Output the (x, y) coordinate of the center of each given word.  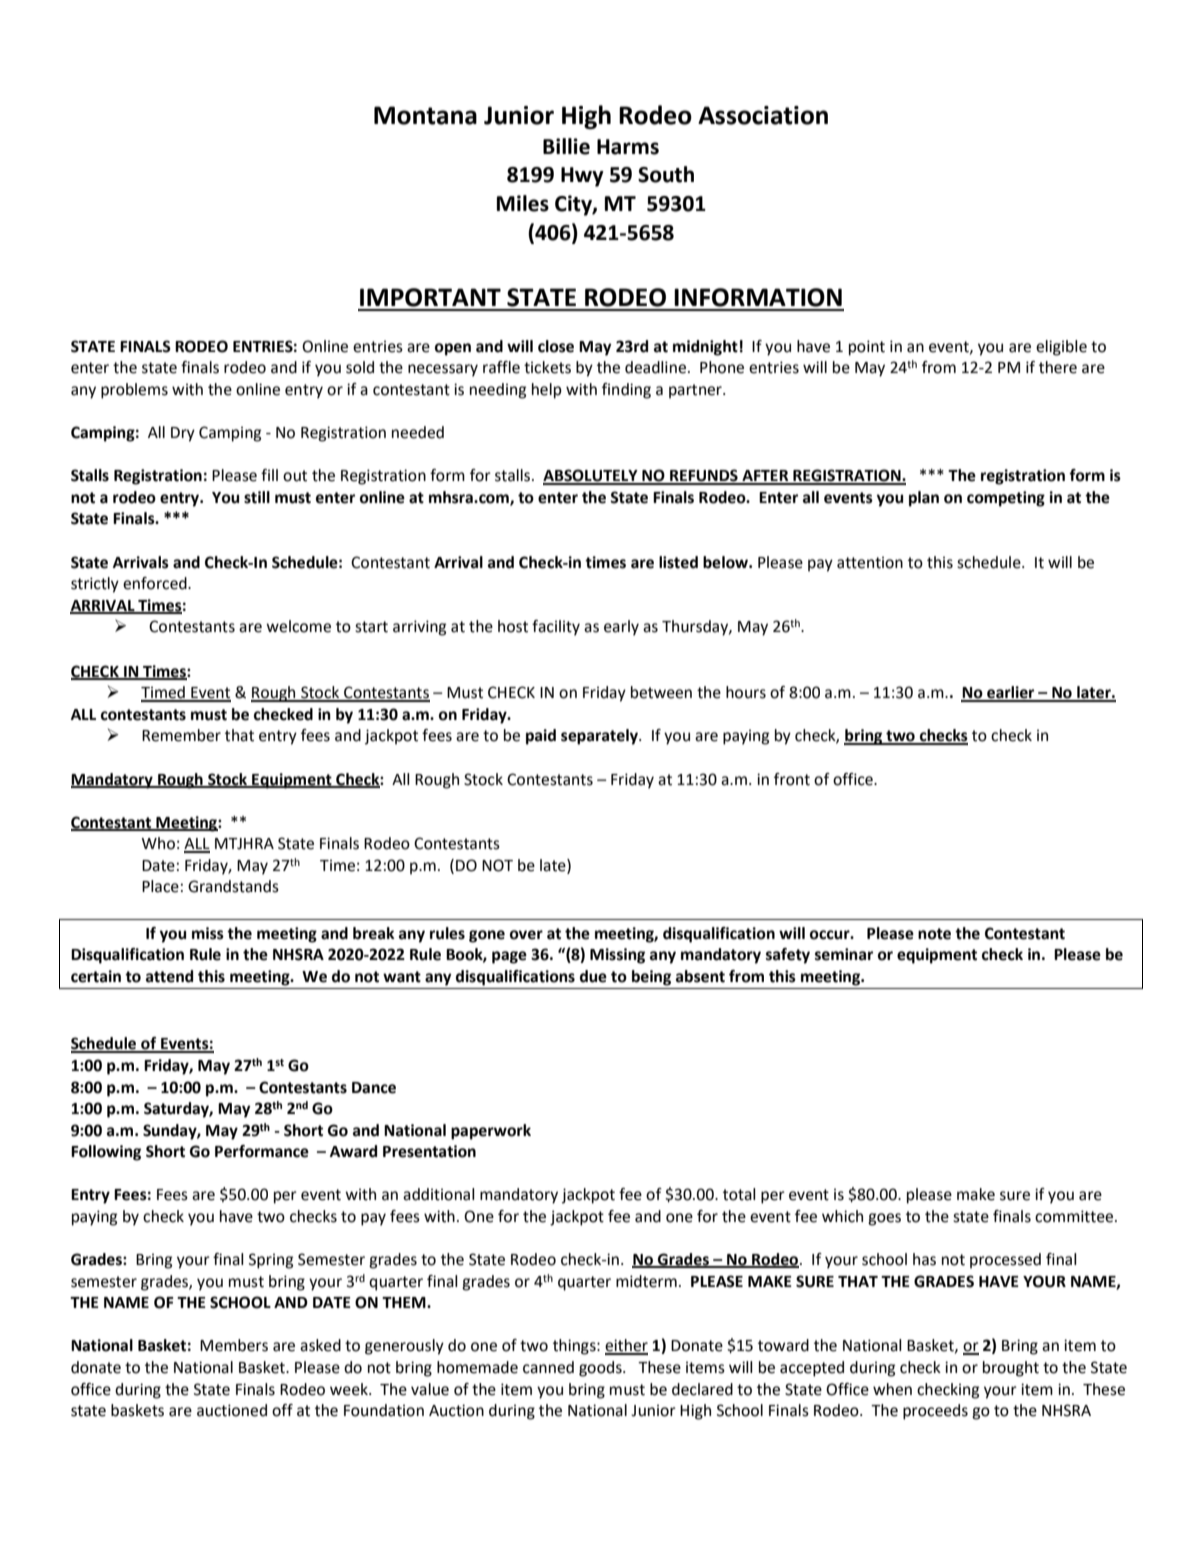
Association (763, 115)
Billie (566, 146)
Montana (425, 115)
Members (234, 1345)
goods (601, 1369)
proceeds (935, 1412)
